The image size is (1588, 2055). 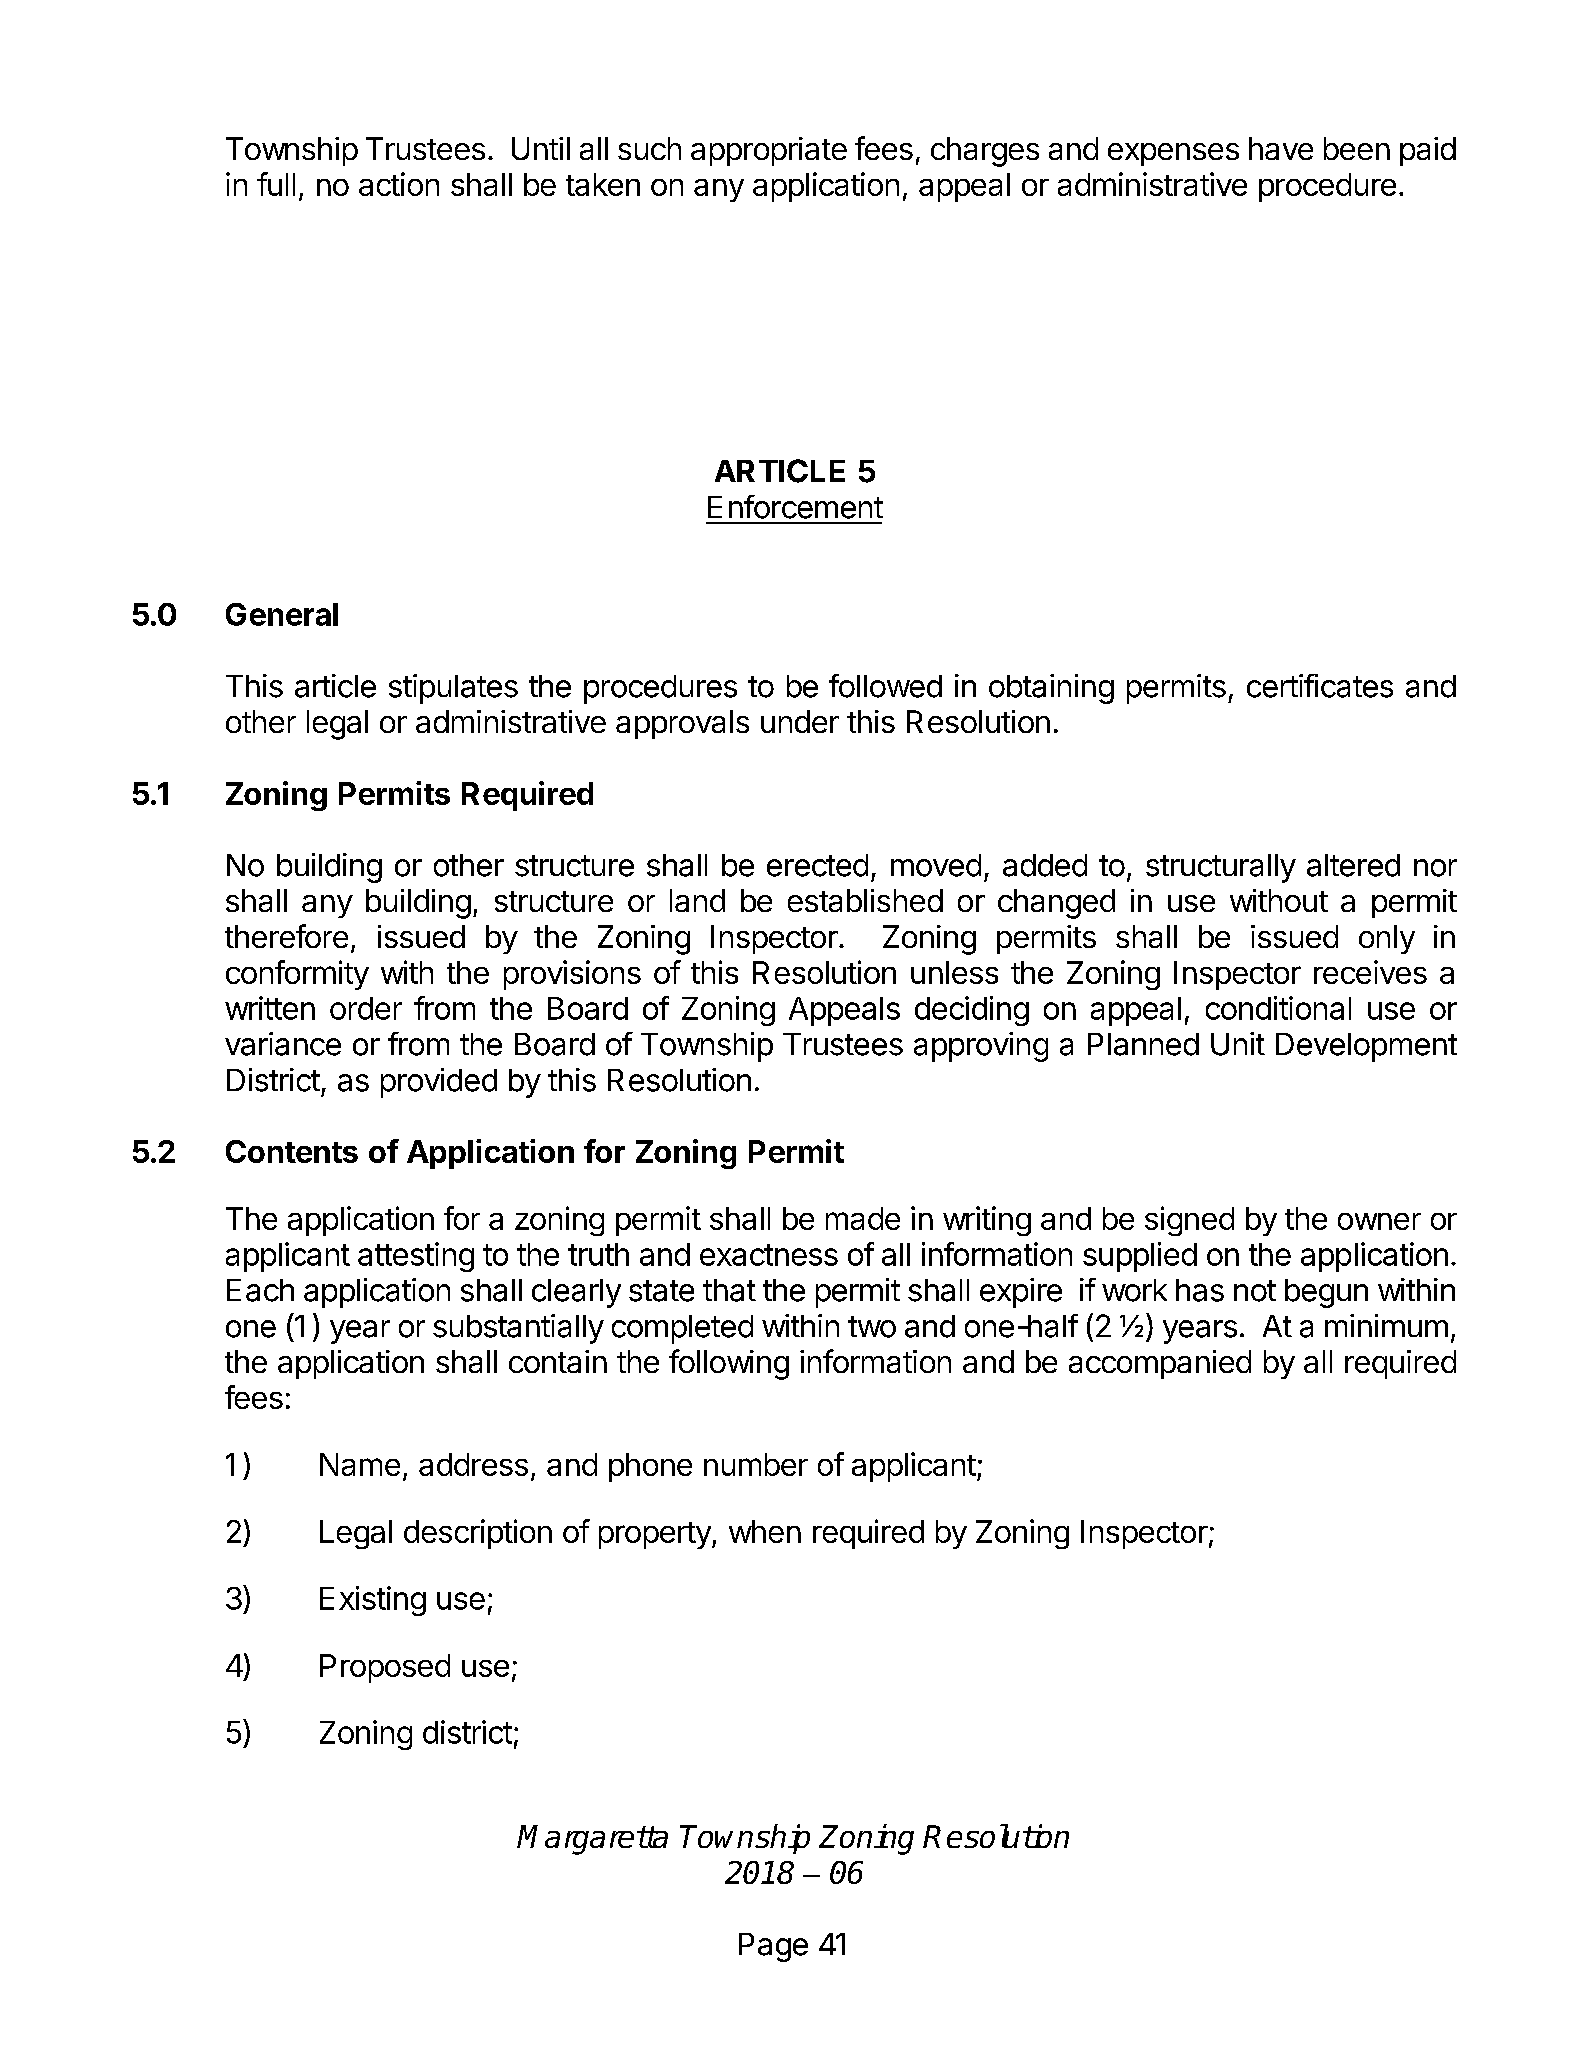 What do you see at coordinates (360, 1464) in the screenshot?
I see `Name` at bounding box center [360, 1464].
